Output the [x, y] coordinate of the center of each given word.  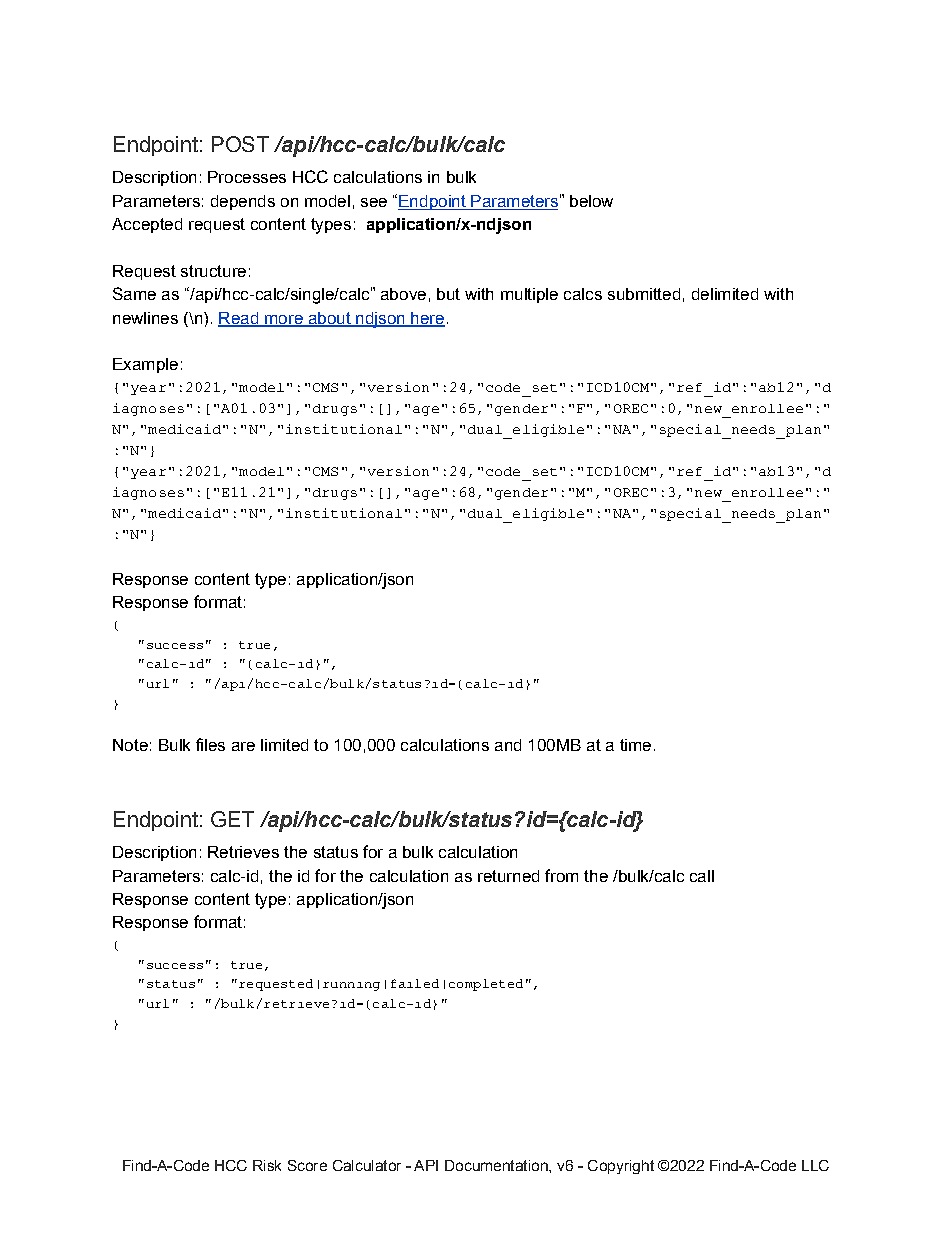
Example [145, 365]
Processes [247, 177]
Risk [267, 1165]
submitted [644, 294]
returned [508, 876]
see [374, 202]
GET [232, 819]
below [591, 201]
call [702, 876]
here [427, 319]
